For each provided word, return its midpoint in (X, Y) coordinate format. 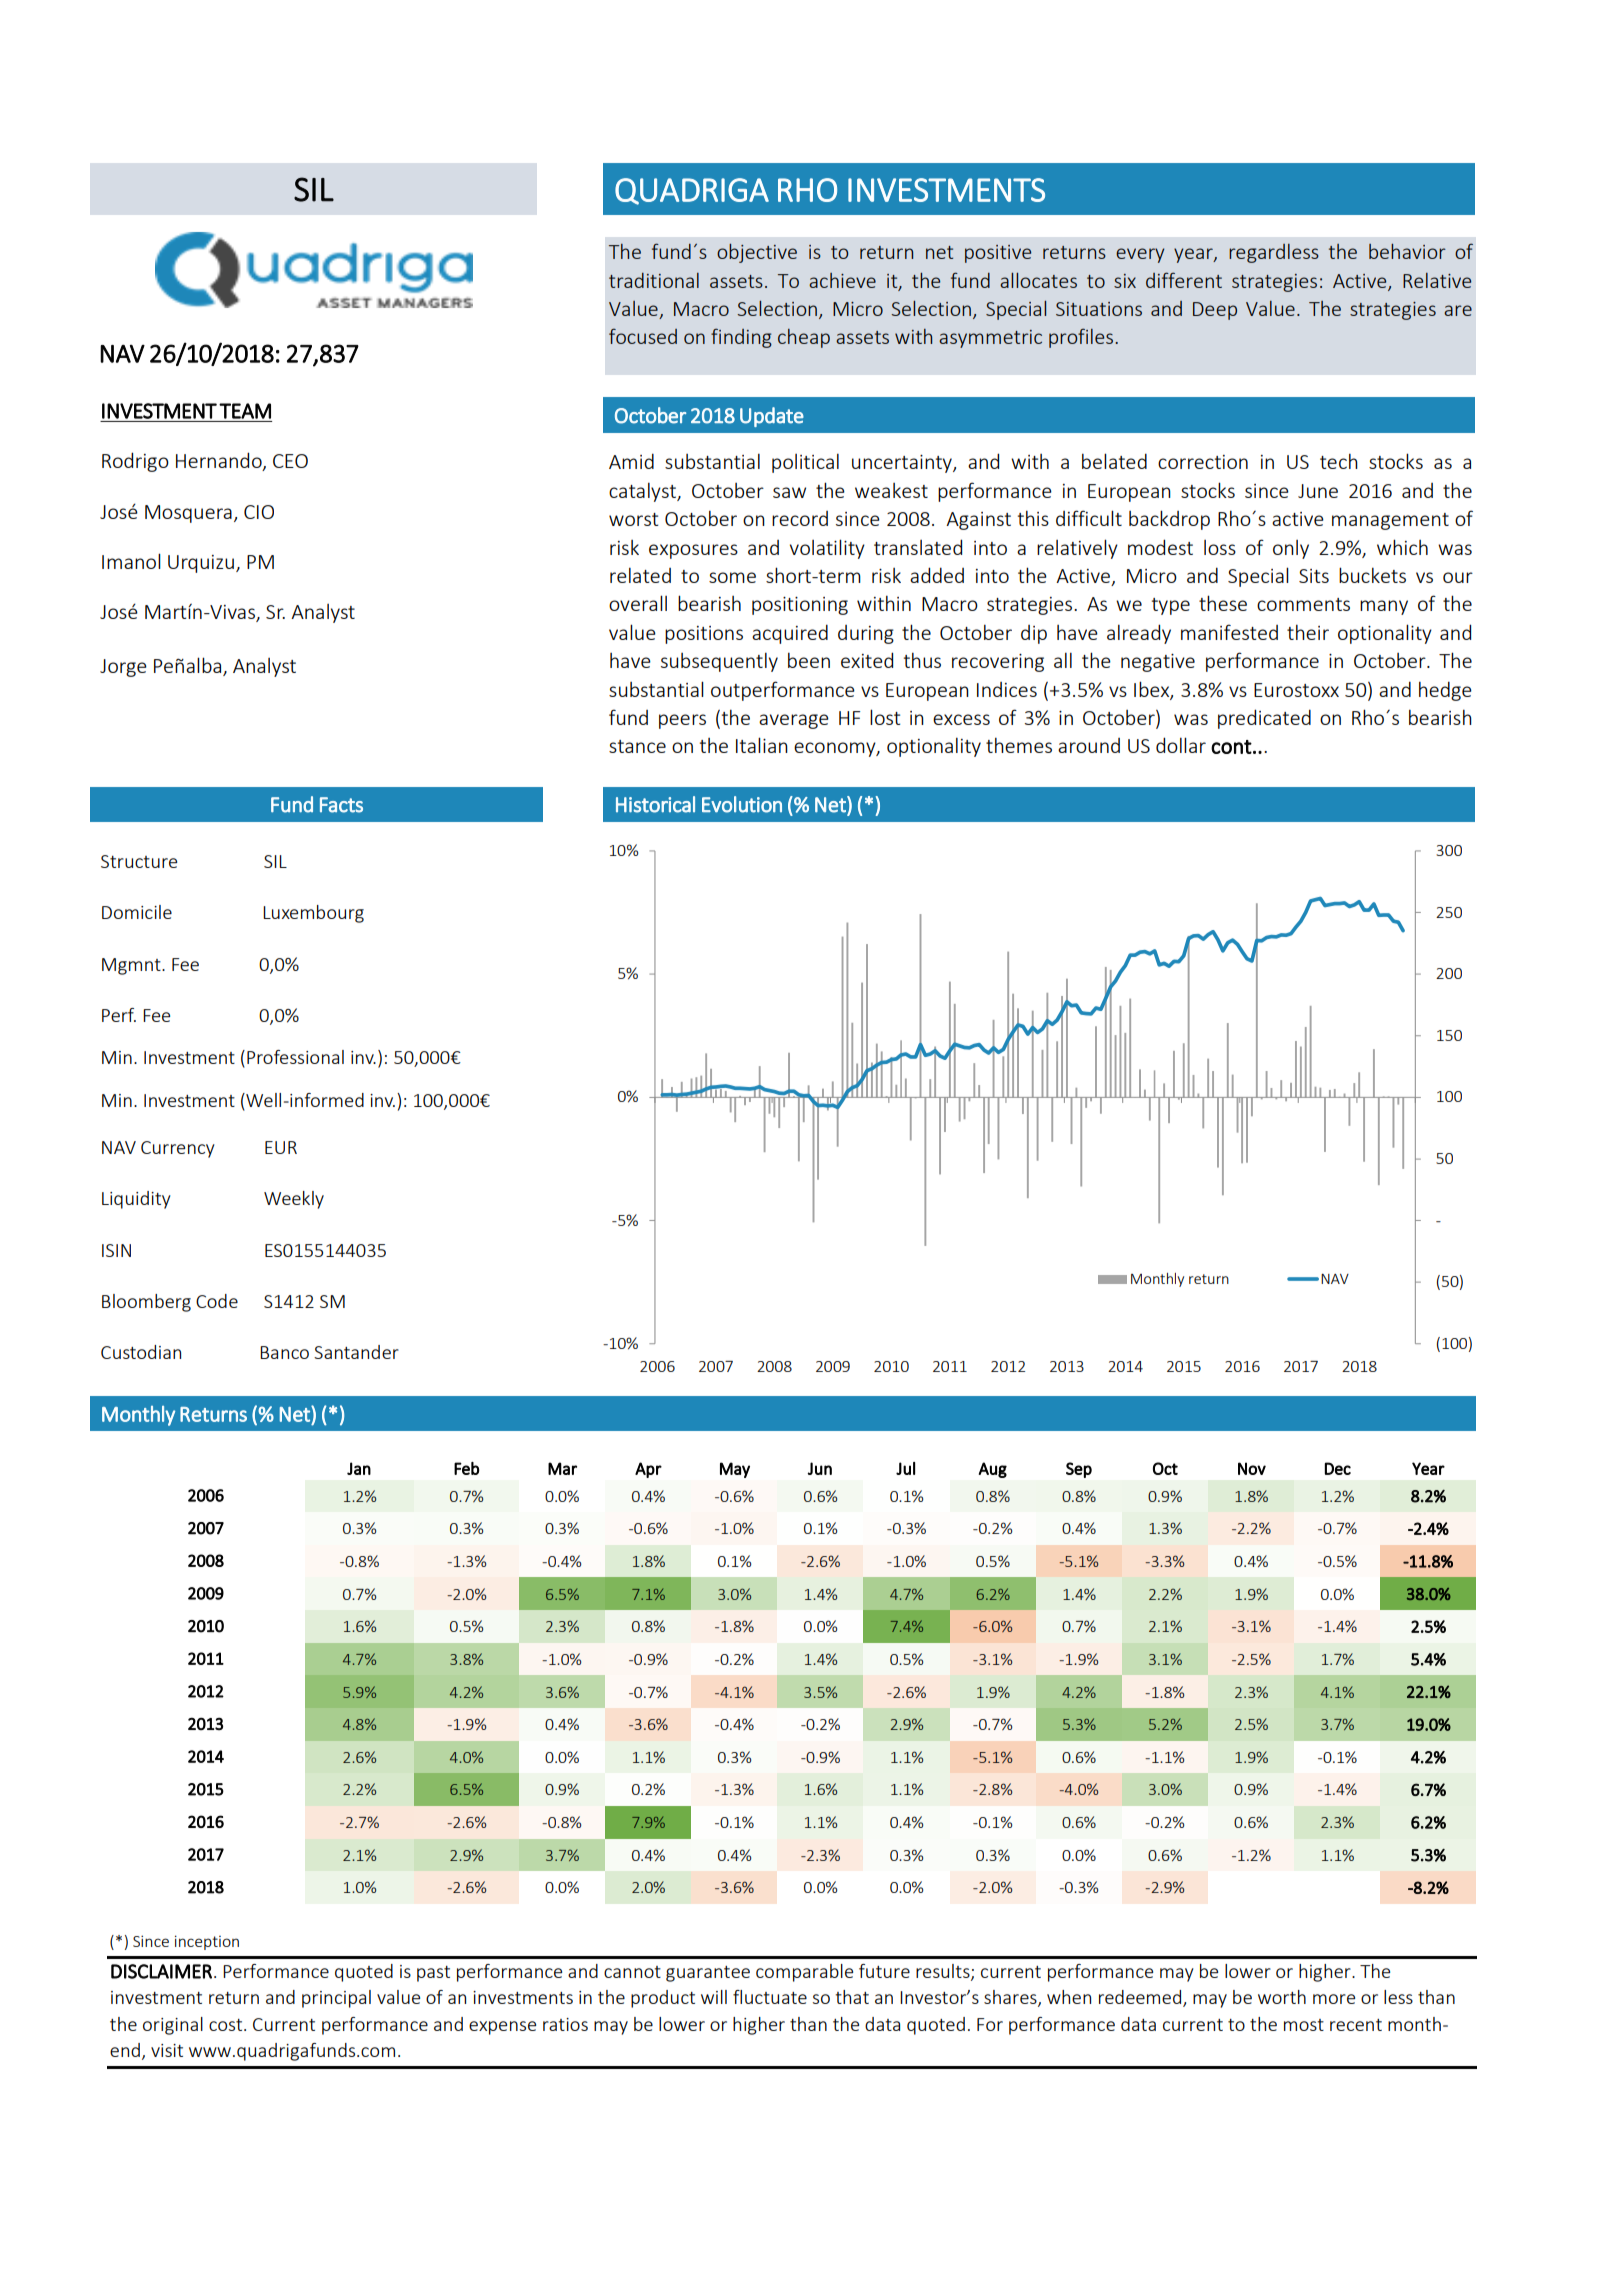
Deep (1215, 311)
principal (336, 1999)
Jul (905, 1468)
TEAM (245, 411)
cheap (804, 338)
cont (1231, 747)
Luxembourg (313, 914)
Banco (284, 1352)
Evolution (742, 804)
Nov (1252, 1468)
